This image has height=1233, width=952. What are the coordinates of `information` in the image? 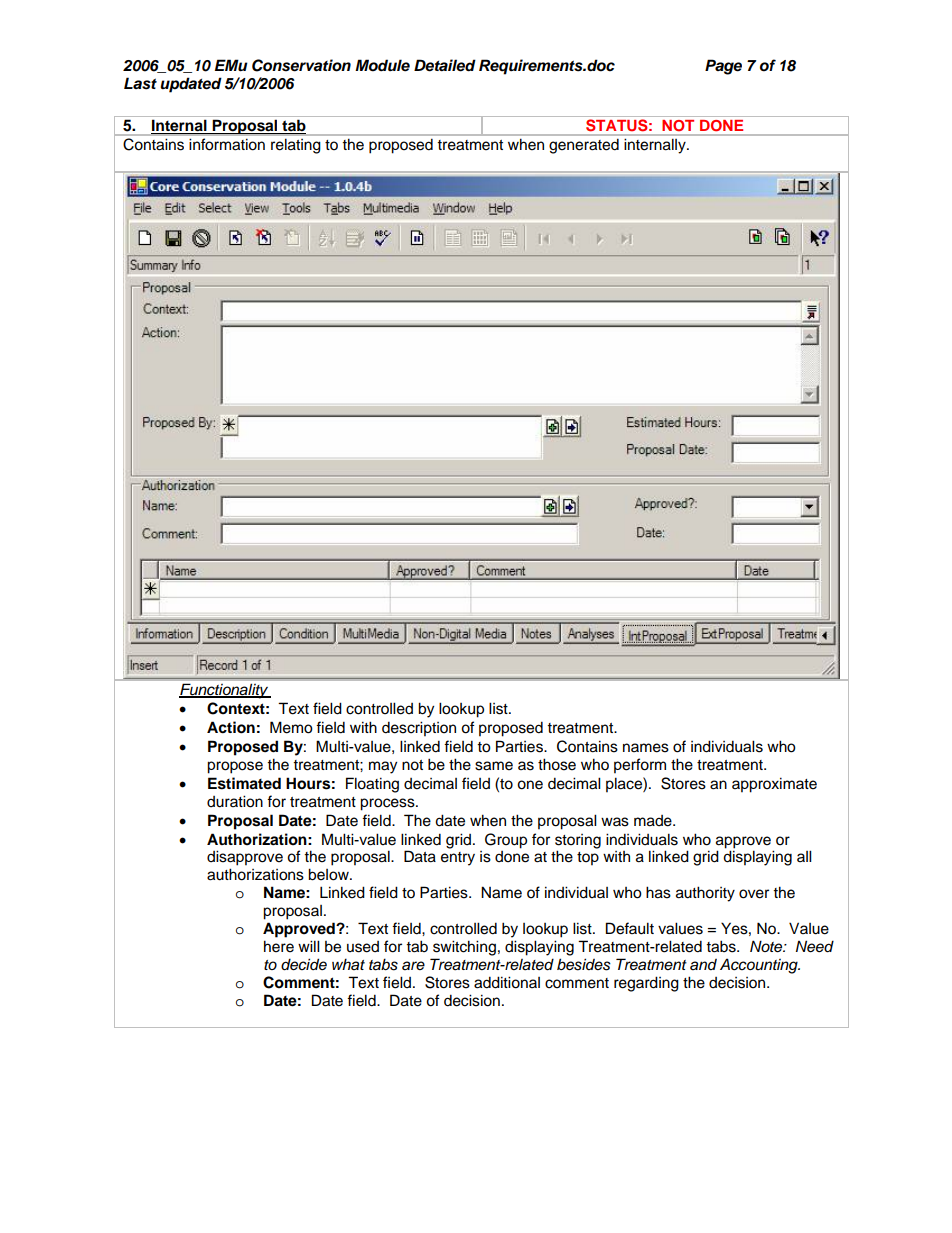 It's located at (227, 144).
